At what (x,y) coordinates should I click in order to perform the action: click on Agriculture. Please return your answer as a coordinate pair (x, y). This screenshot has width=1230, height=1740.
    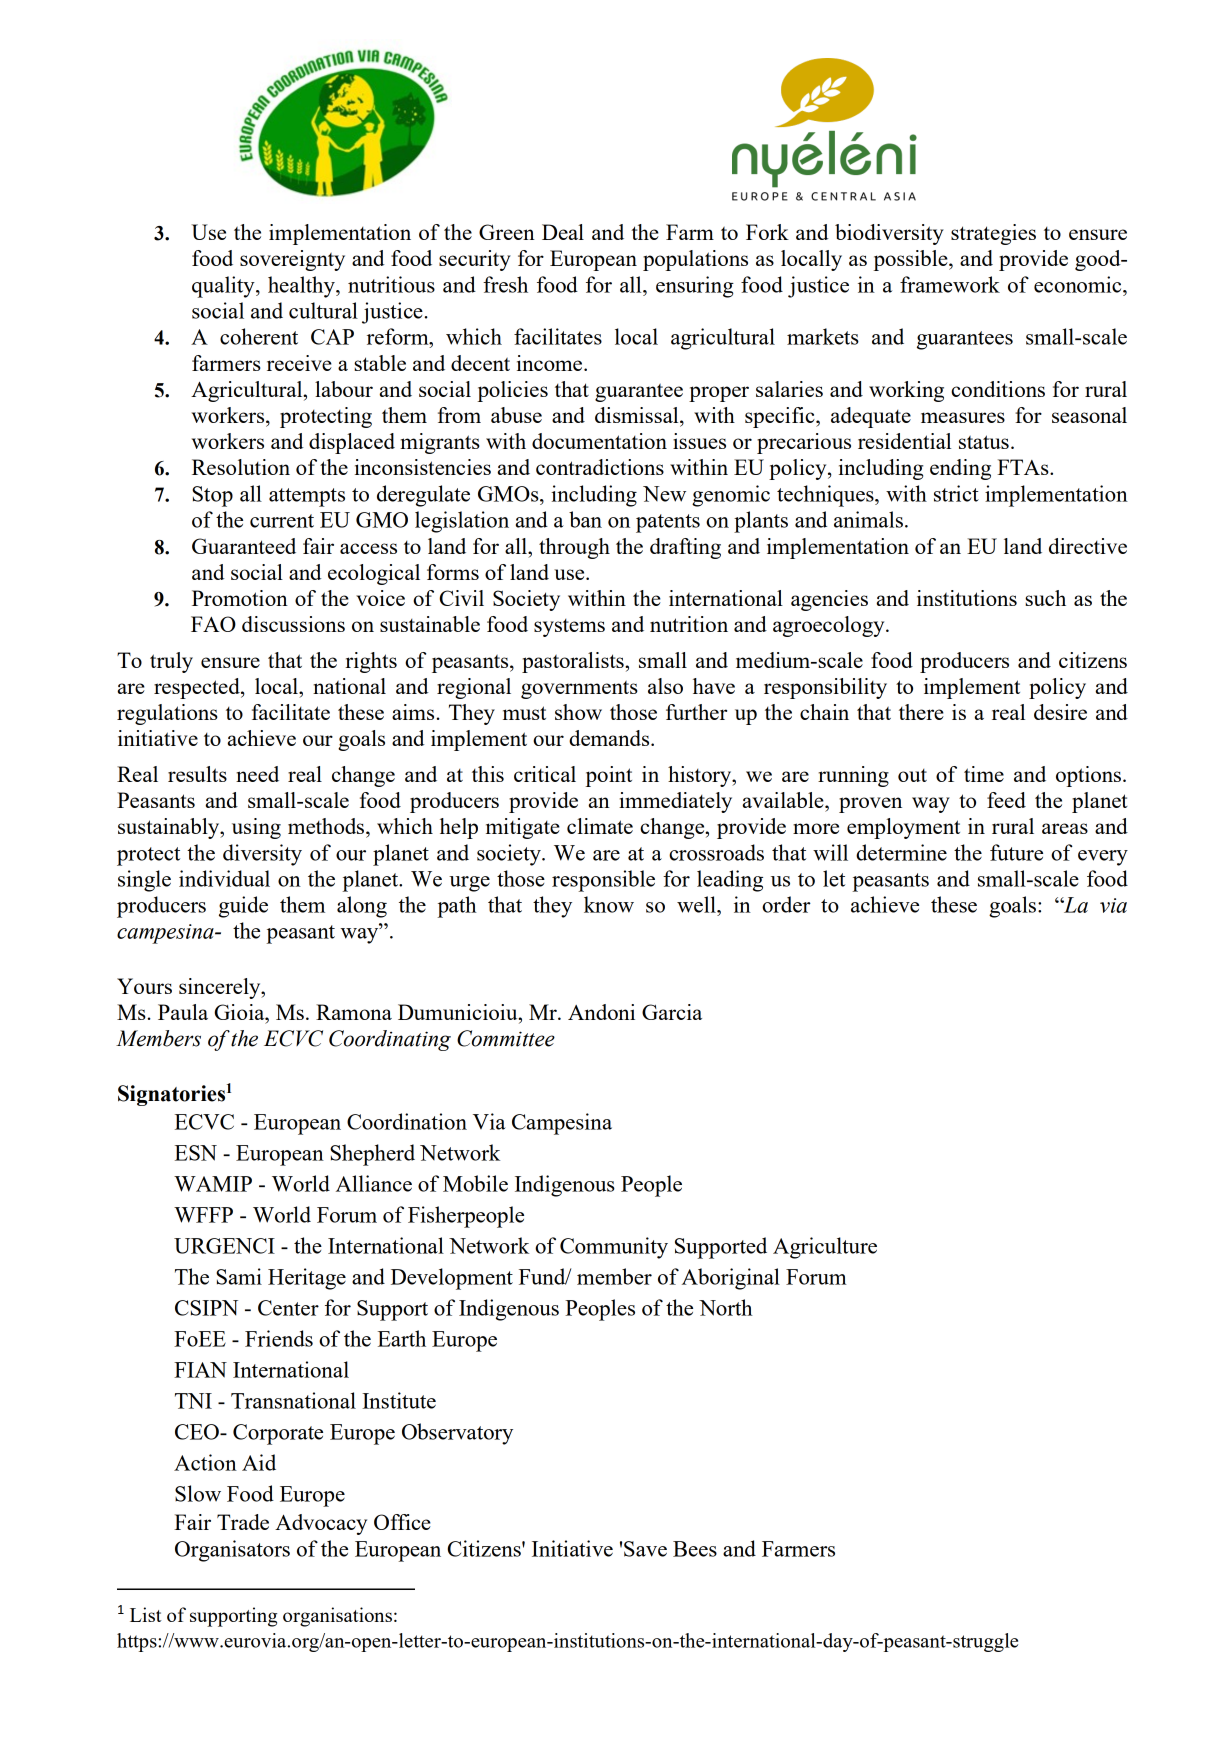
    Looking at the image, I should click on (825, 1248).
